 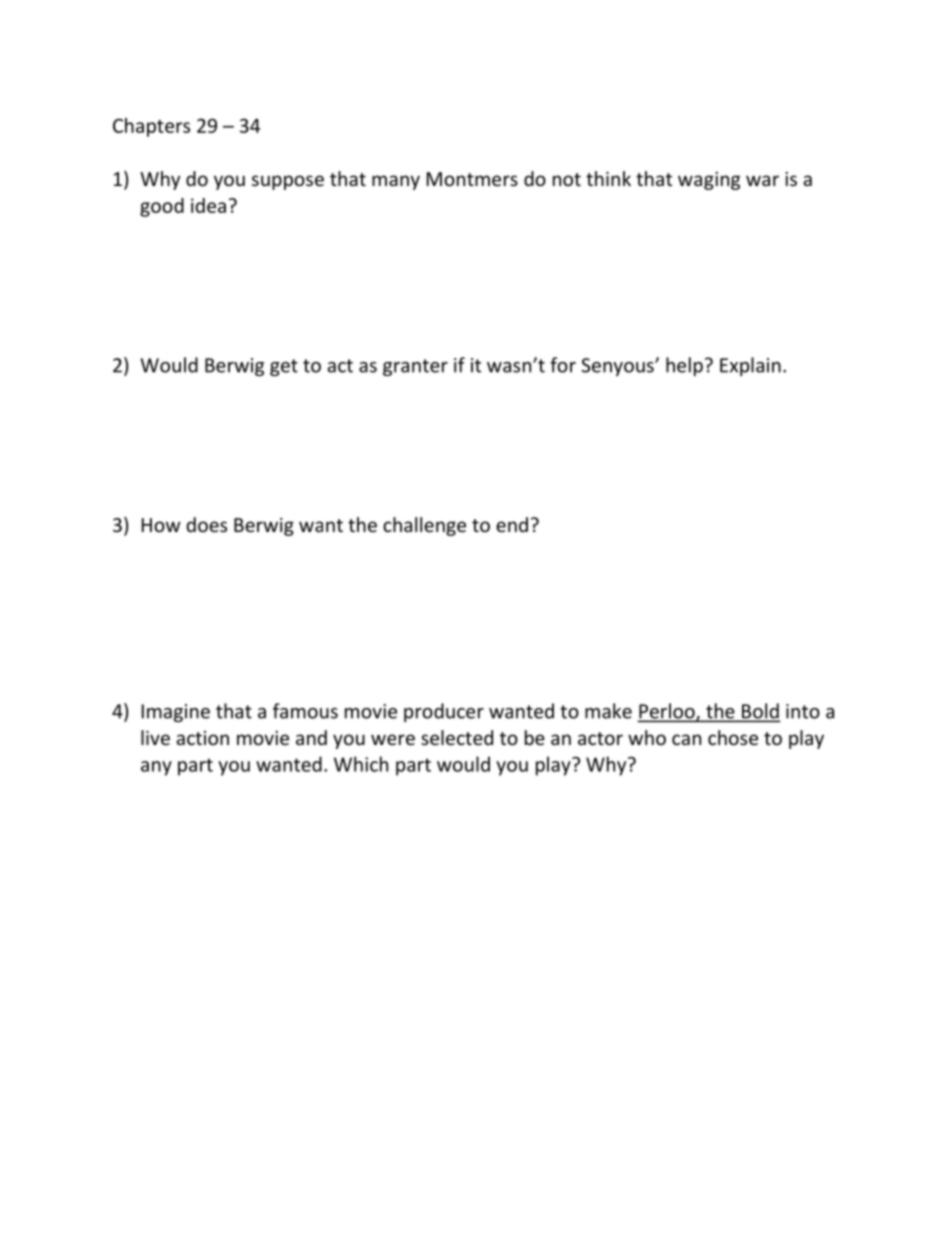 I want to click on many, so click(x=396, y=182).
